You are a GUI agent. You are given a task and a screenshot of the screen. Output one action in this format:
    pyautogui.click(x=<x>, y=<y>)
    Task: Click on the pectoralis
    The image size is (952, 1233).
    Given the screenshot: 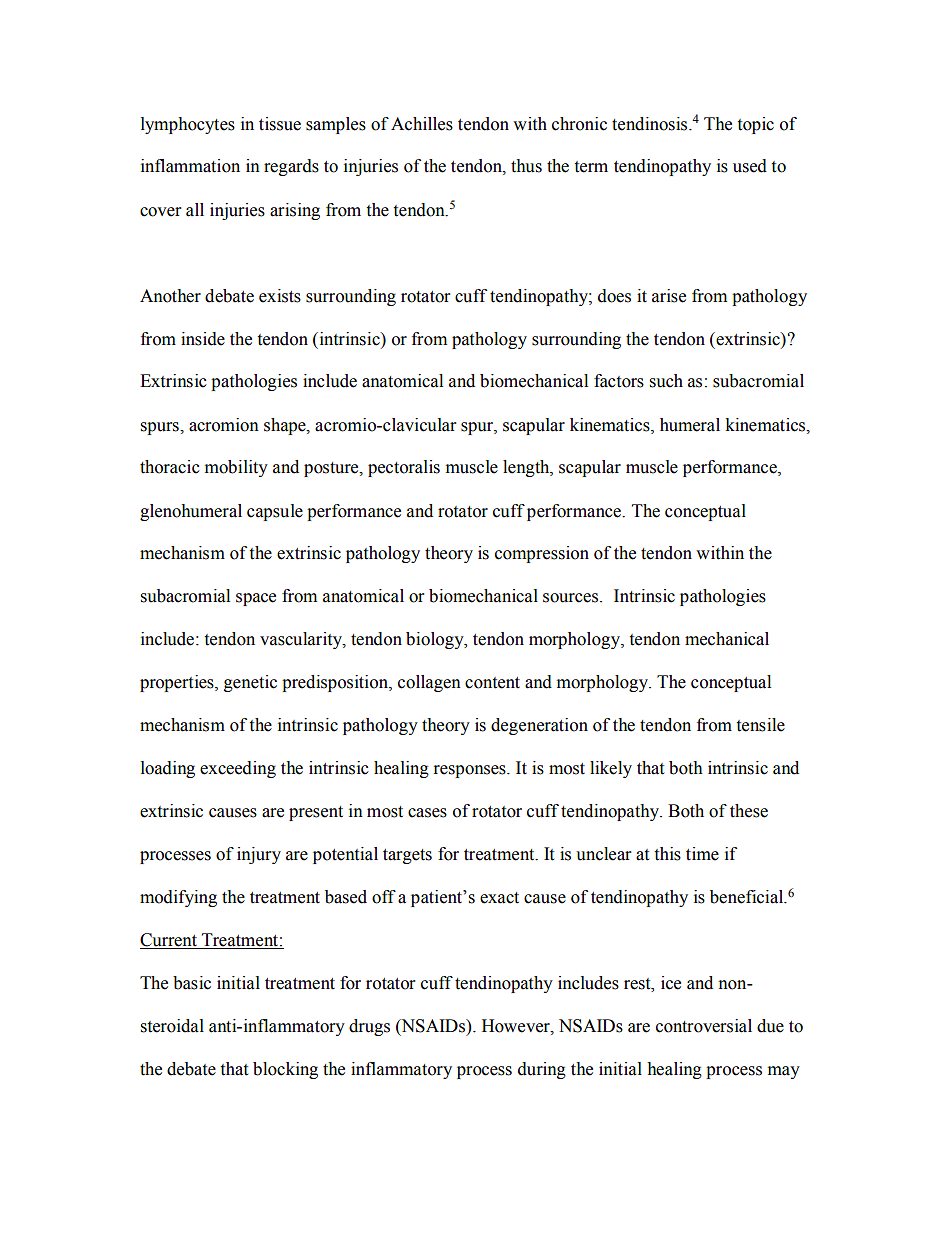 What is the action you would take?
    pyautogui.click(x=404, y=468)
